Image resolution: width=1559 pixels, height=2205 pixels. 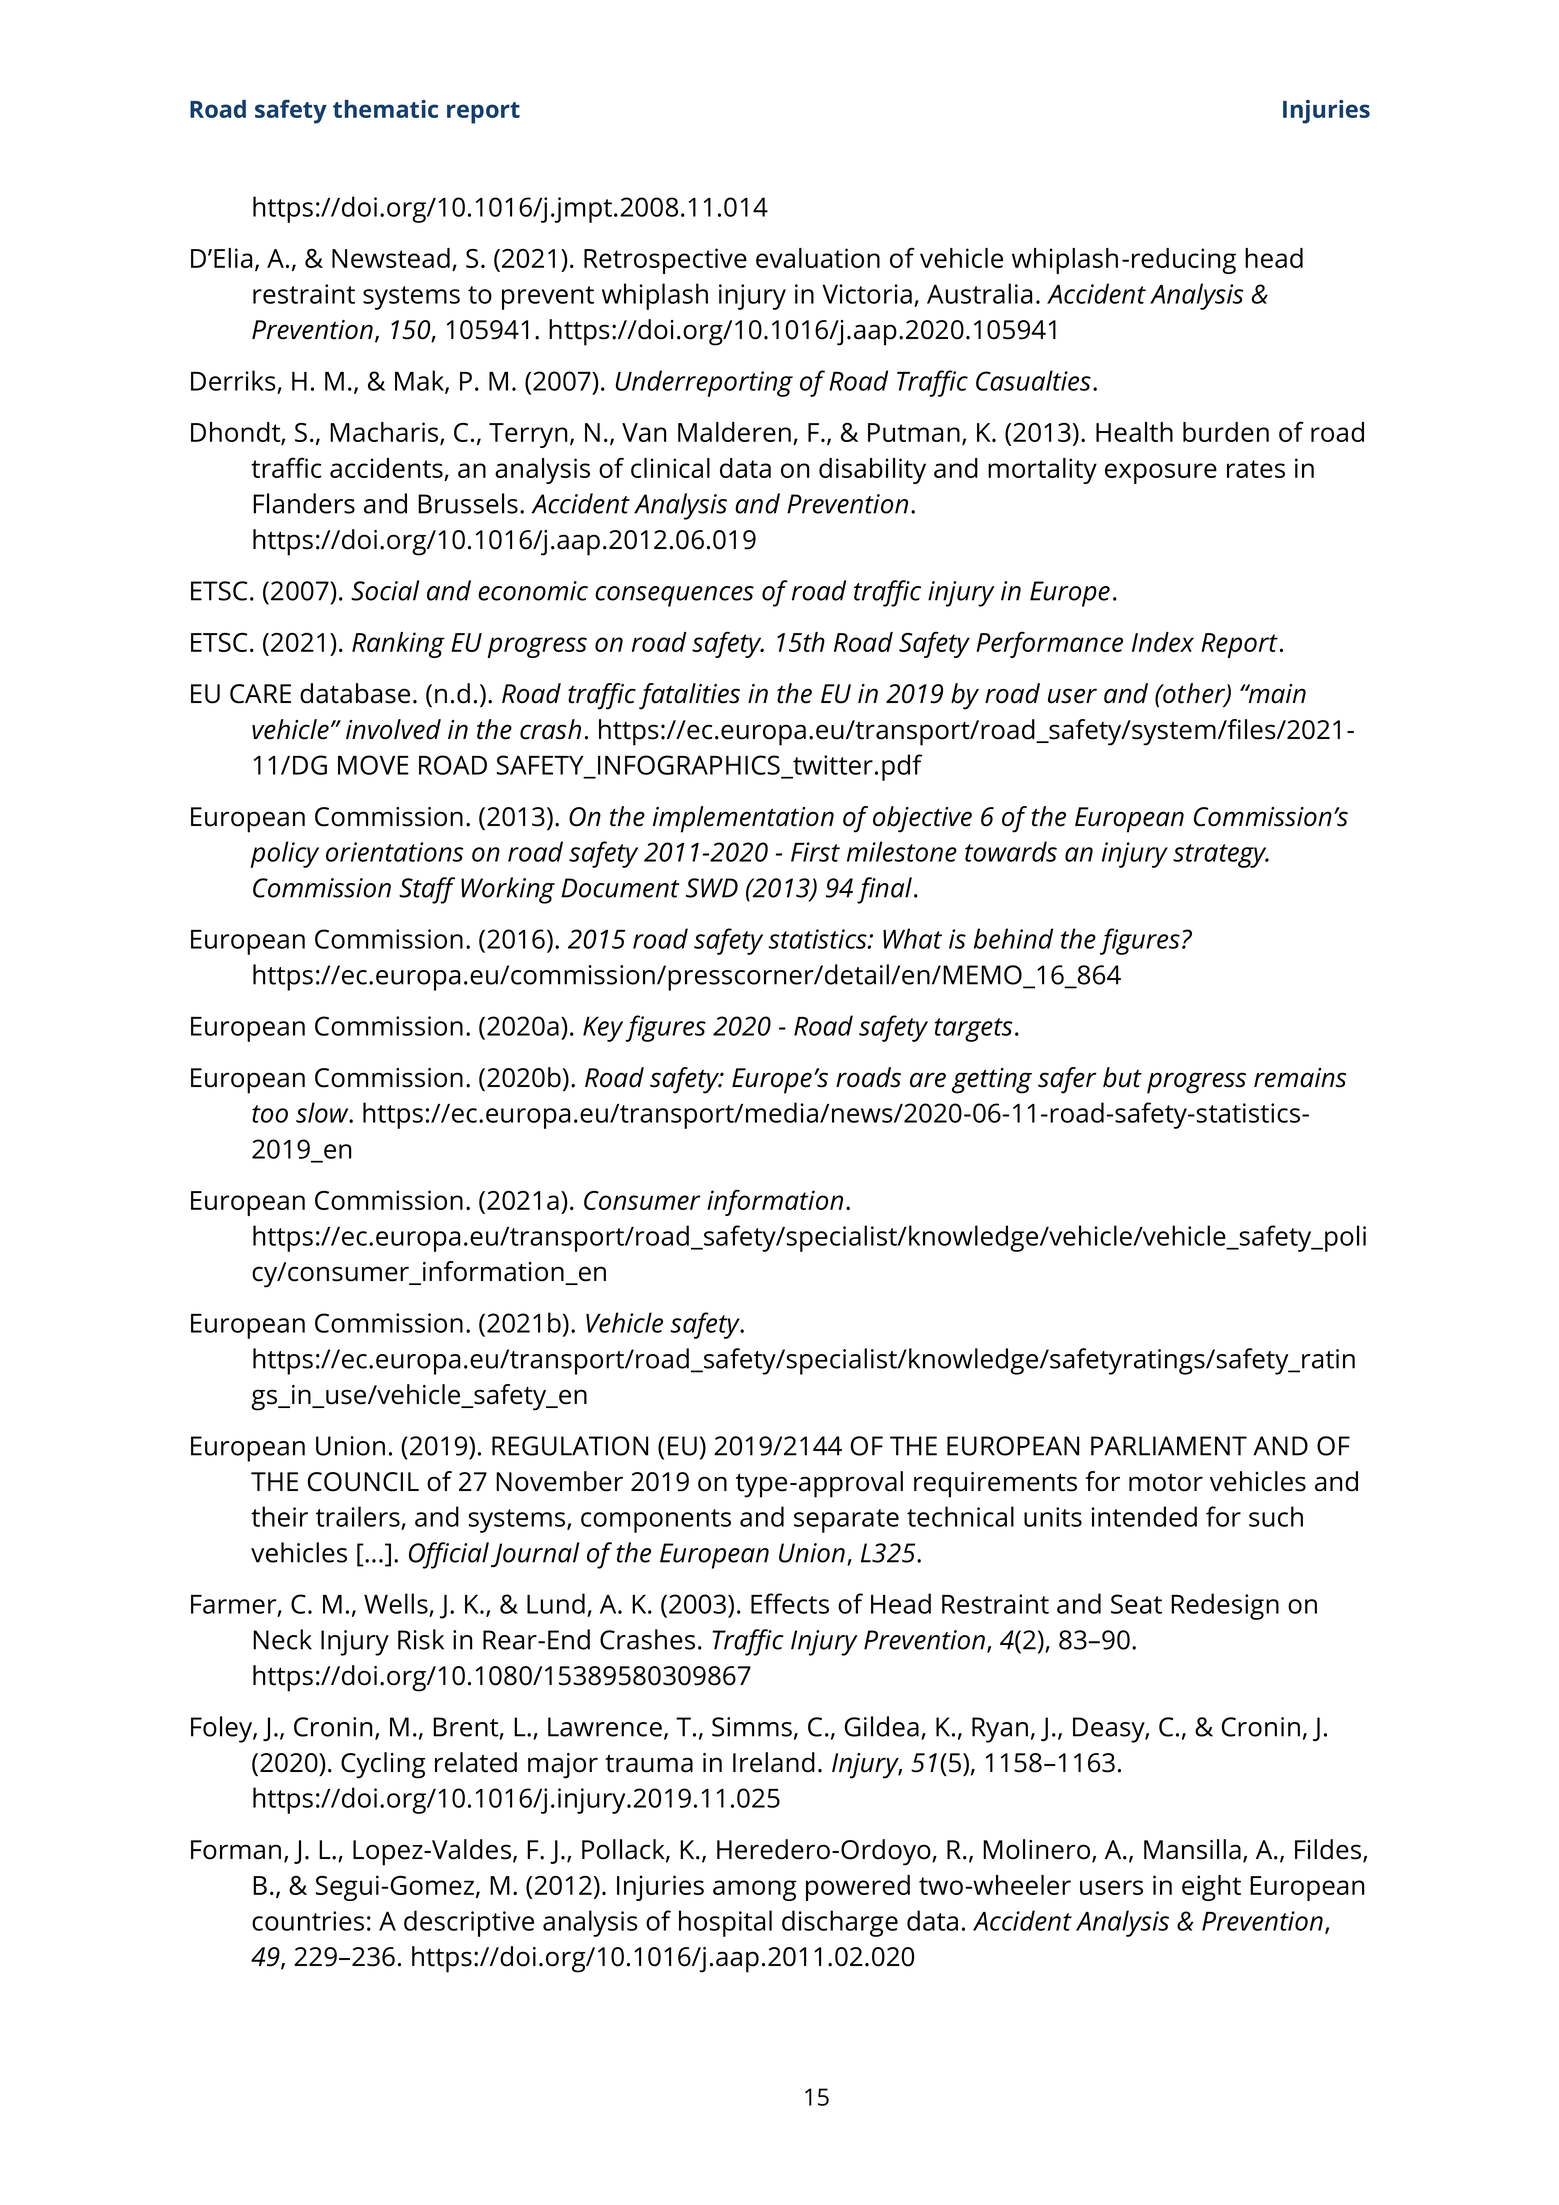 I want to click on Australia, so click(x=979, y=293).
